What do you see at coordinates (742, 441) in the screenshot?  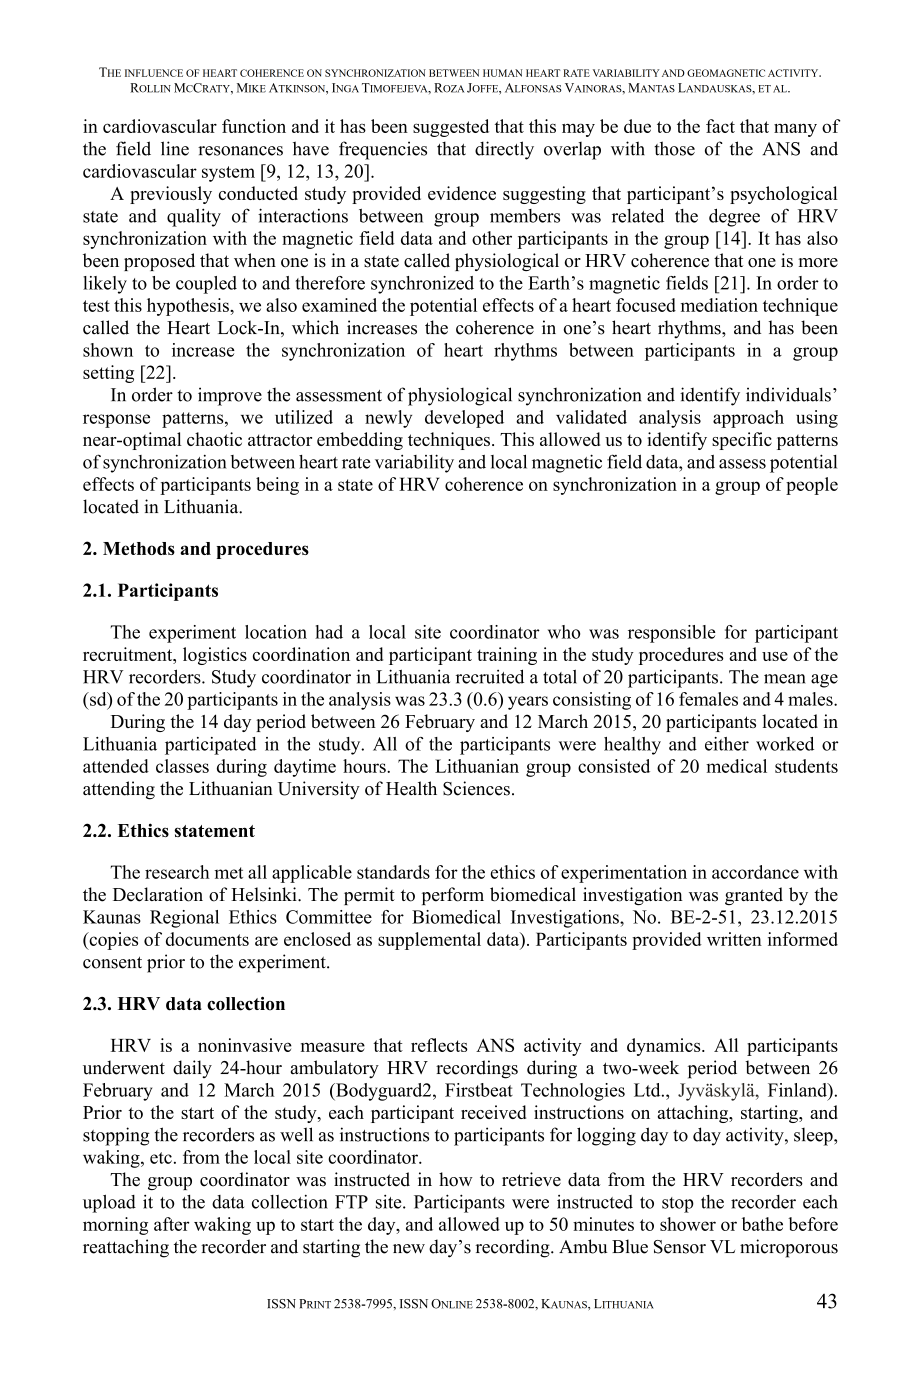 I see `specific` at bounding box center [742, 441].
